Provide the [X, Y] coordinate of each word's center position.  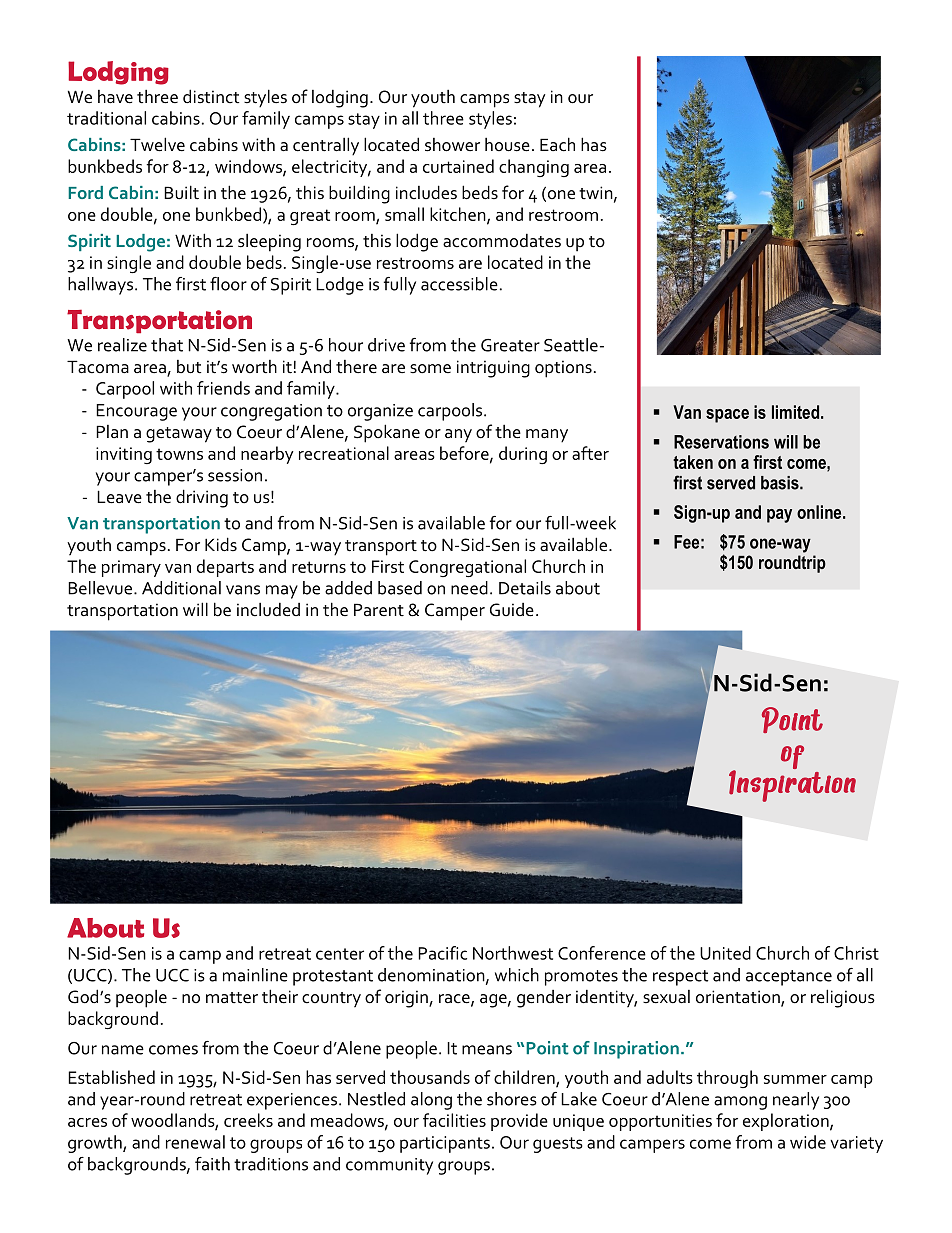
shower [452, 145]
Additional [181, 588]
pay [779, 516]
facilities [454, 1120]
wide [808, 1142]
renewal [195, 1142]
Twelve [157, 144]
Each [557, 144]
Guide [512, 610]
